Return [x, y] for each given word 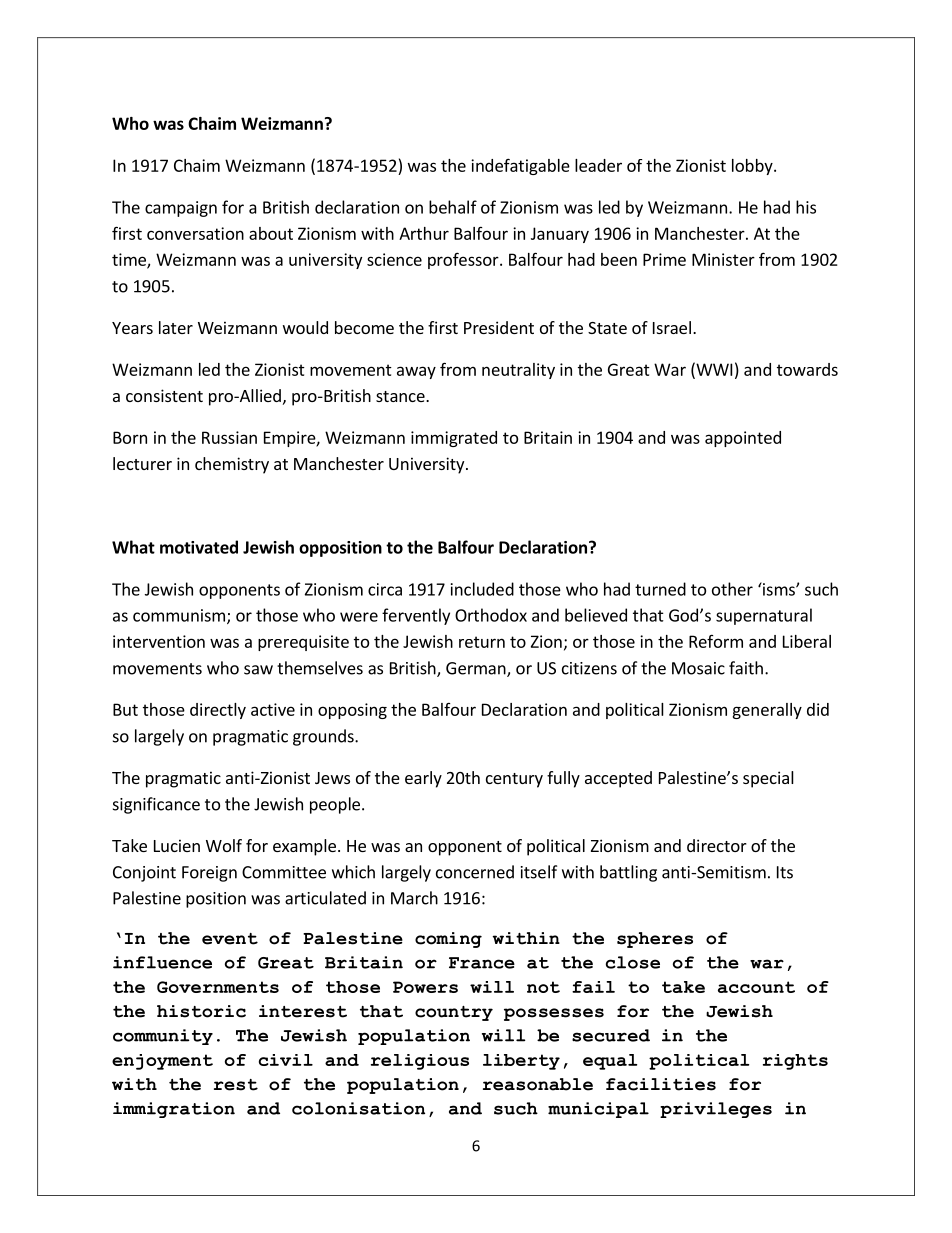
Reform [716, 641]
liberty [521, 1062]
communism [179, 615]
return [482, 642]
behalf [453, 207]
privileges [716, 1110]
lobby [753, 167]
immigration [174, 1110]
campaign [181, 209]
